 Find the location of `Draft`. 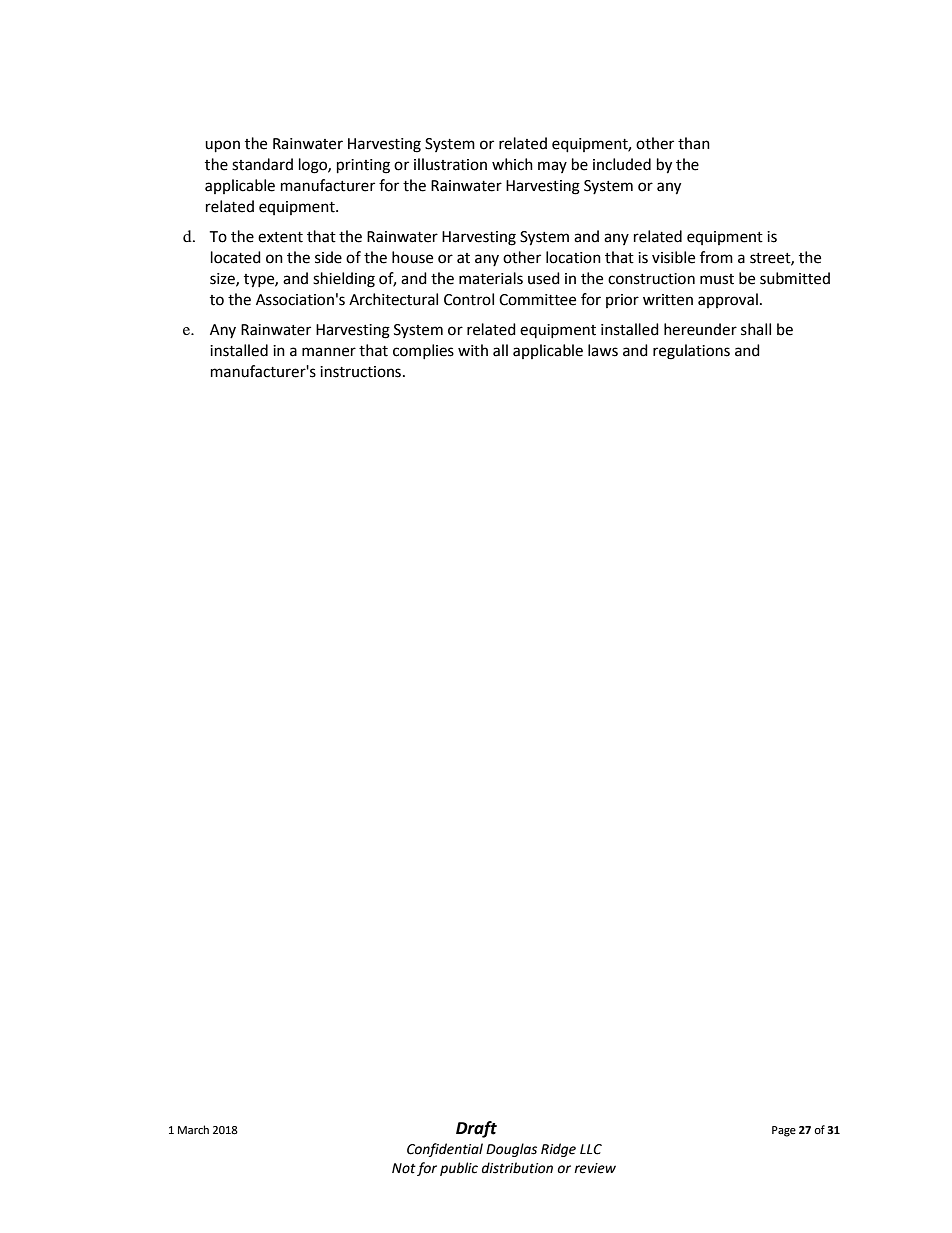

Draft is located at coordinates (476, 1129).
